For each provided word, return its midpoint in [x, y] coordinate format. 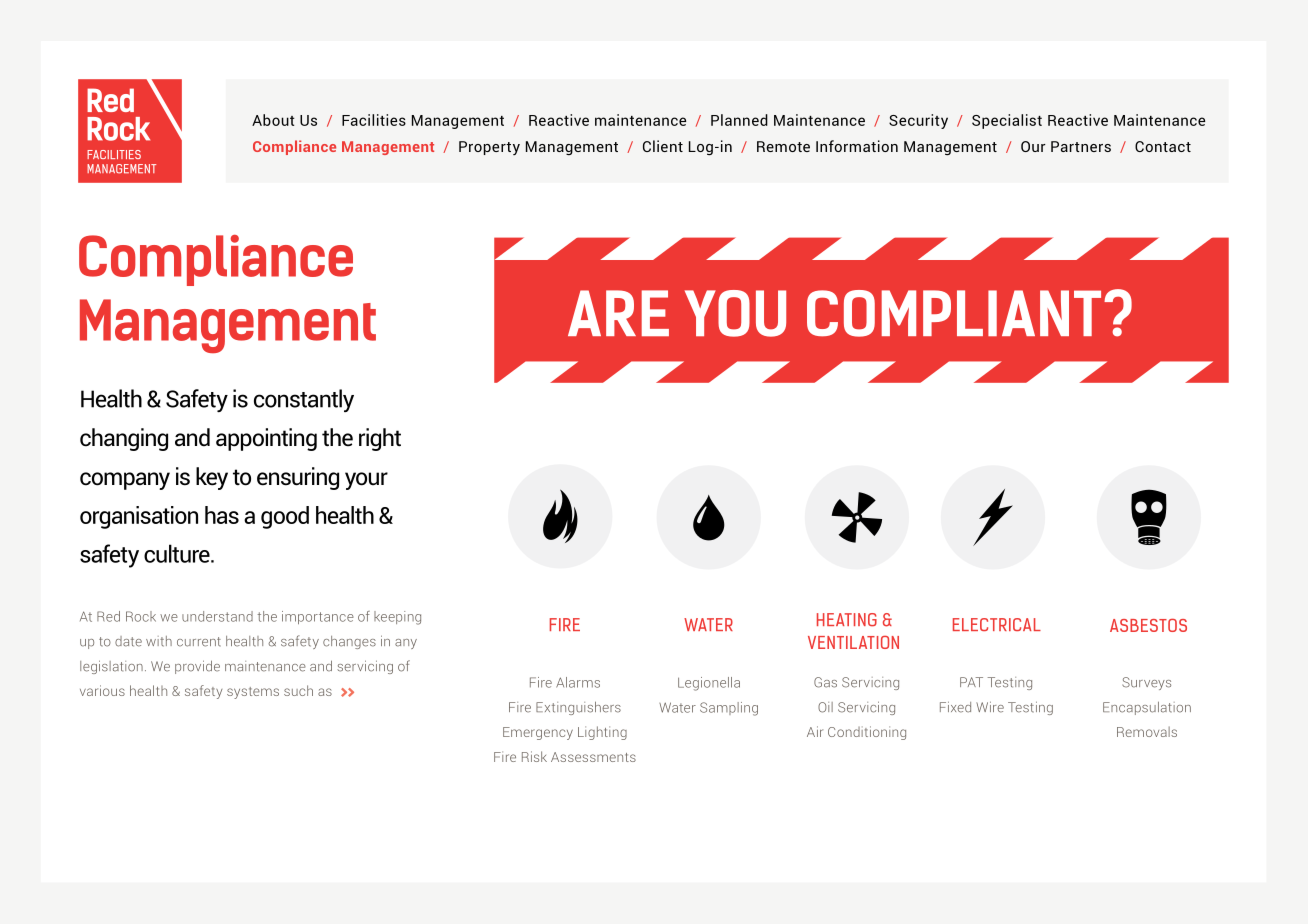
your [366, 481]
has [222, 515]
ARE [618, 313]
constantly [304, 400]
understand [217, 616]
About [273, 120]
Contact [1163, 146]
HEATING [847, 620]
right [380, 439]
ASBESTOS [1148, 625]
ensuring [298, 478]
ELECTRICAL [997, 624]
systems [253, 693]
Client [663, 146]
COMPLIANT [954, 313]
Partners [1081, 146]
